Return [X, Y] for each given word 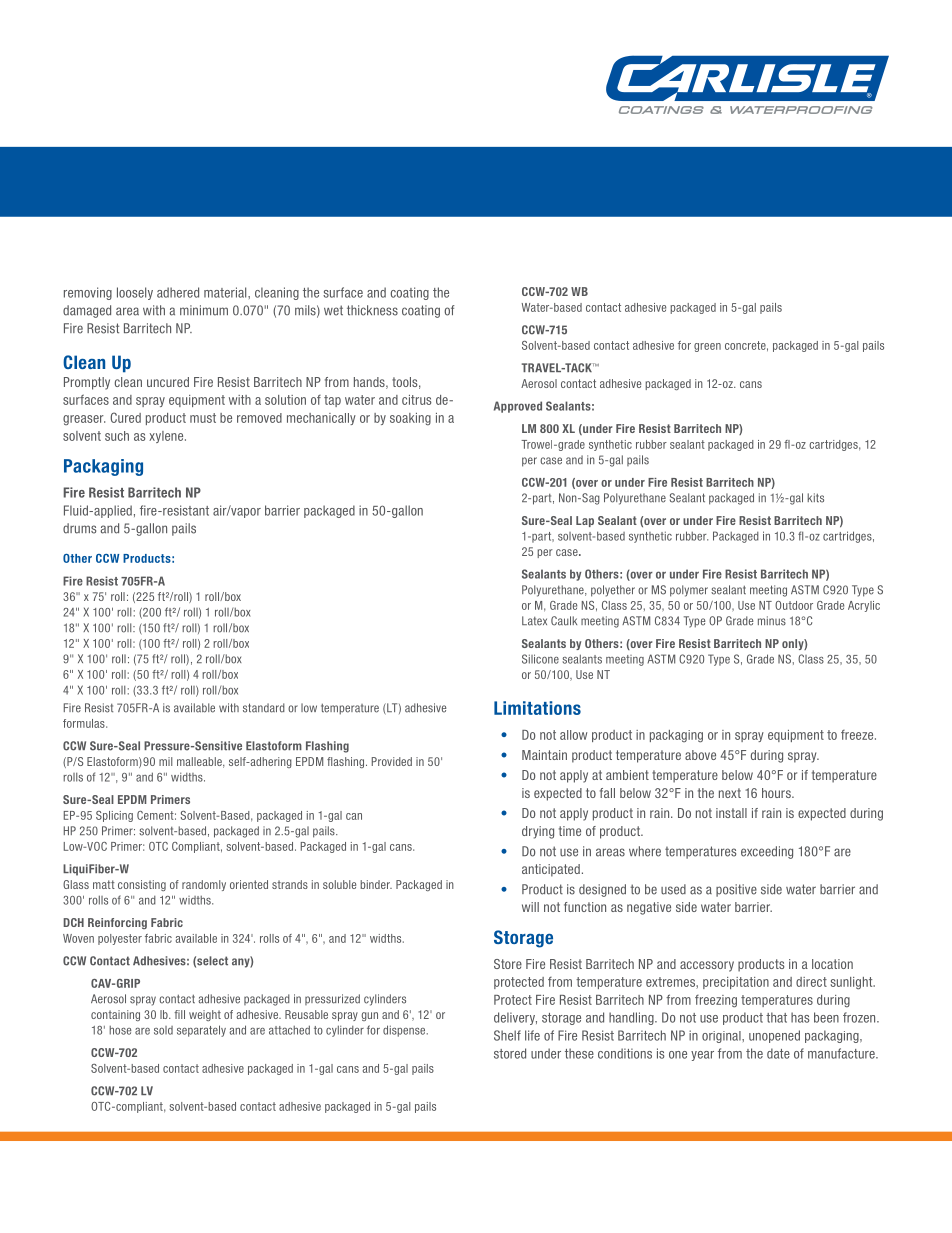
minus [772, 621]
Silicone [540, 659]
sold [163, 1030]
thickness [372, 310]
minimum [204, 310]
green [707, 347]
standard [264, 708]
